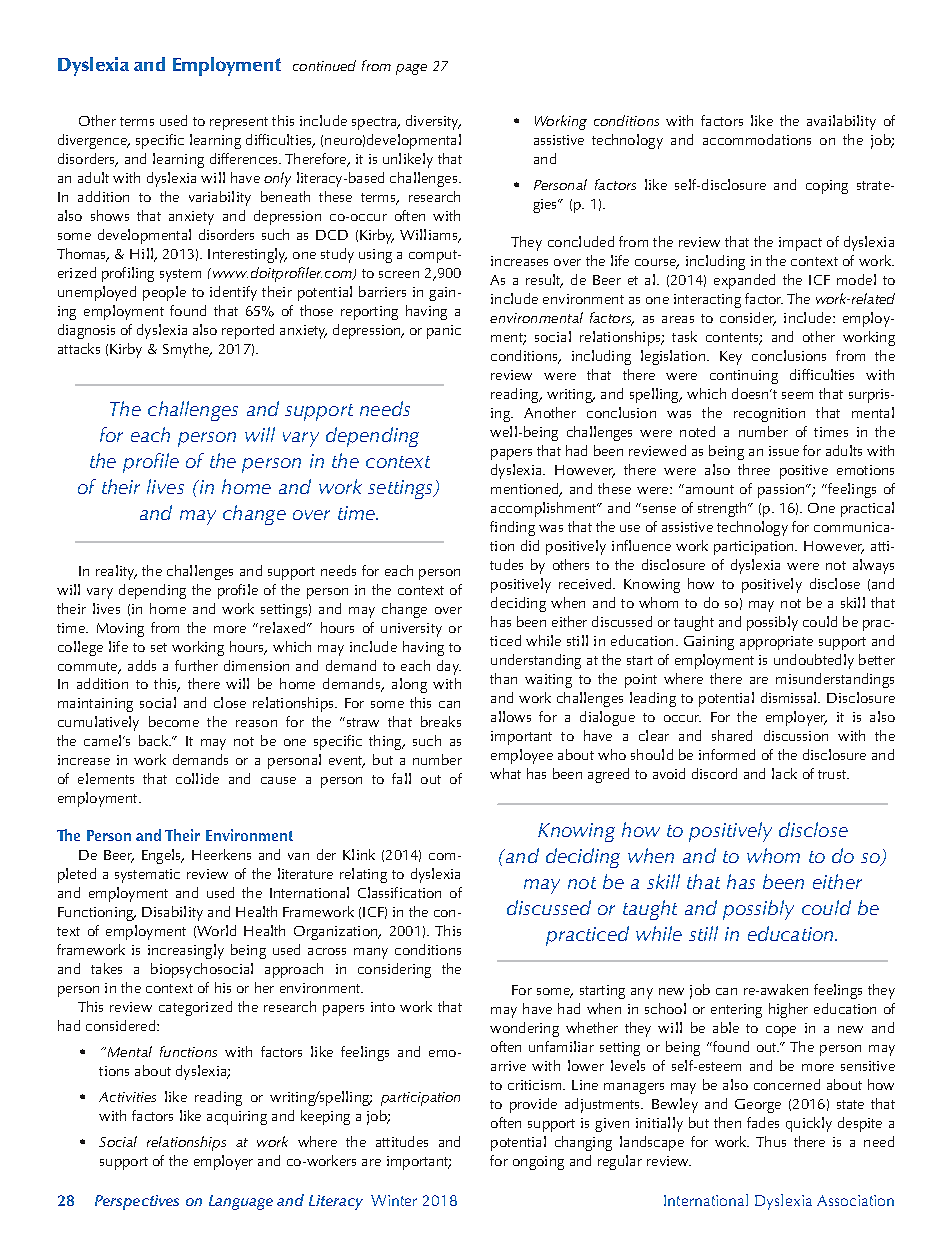  Describe the element at coordinates (538, 1163) in the page. I see `ongoing` at that location.
